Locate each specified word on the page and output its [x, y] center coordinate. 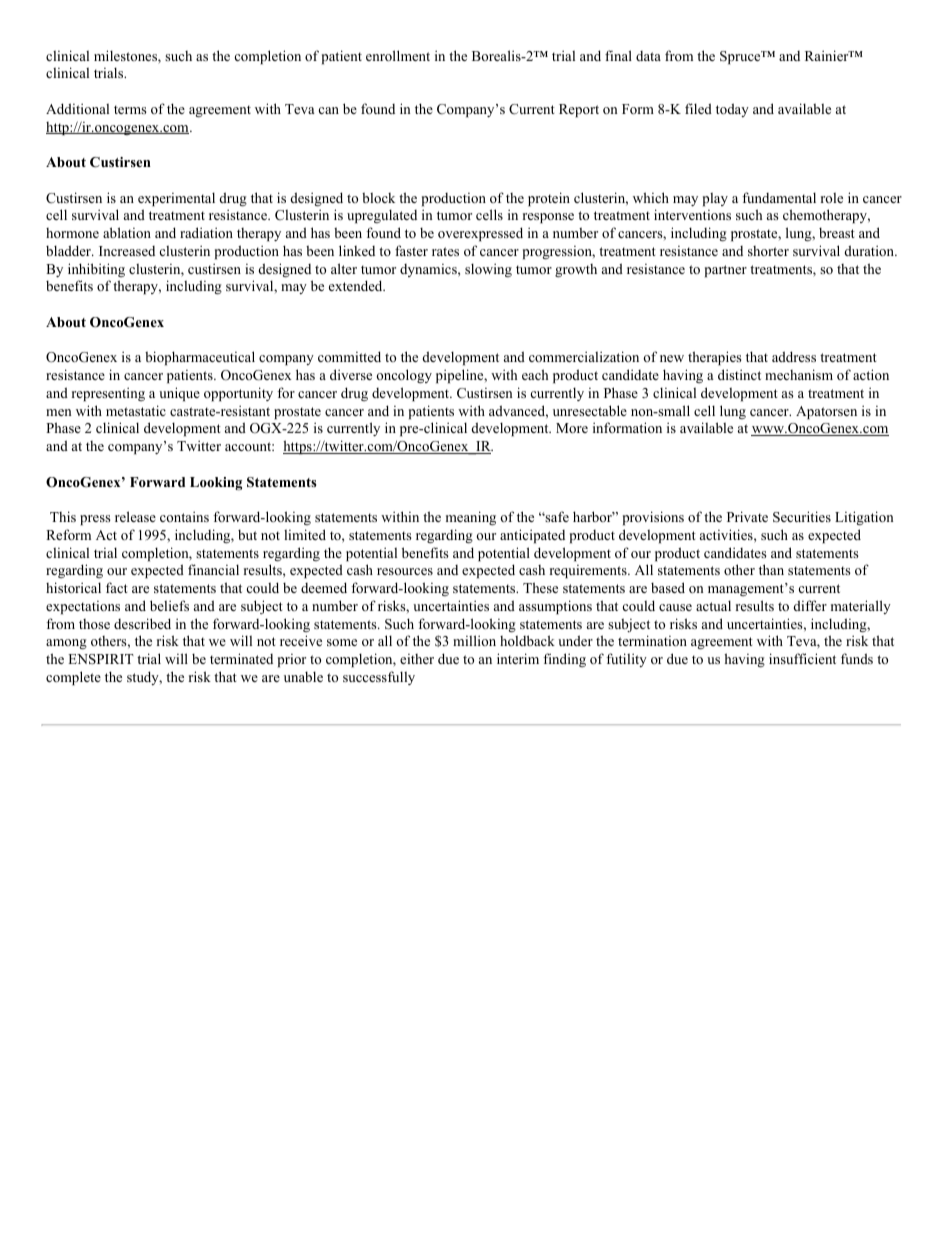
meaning [471, 518]
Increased [127, 251]
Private [747, 516]
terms [130, 109]
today [732, 110]
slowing [488, 270]
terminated [241, 658]
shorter [768, 251]
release [135, 516]
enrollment [398, 55]
